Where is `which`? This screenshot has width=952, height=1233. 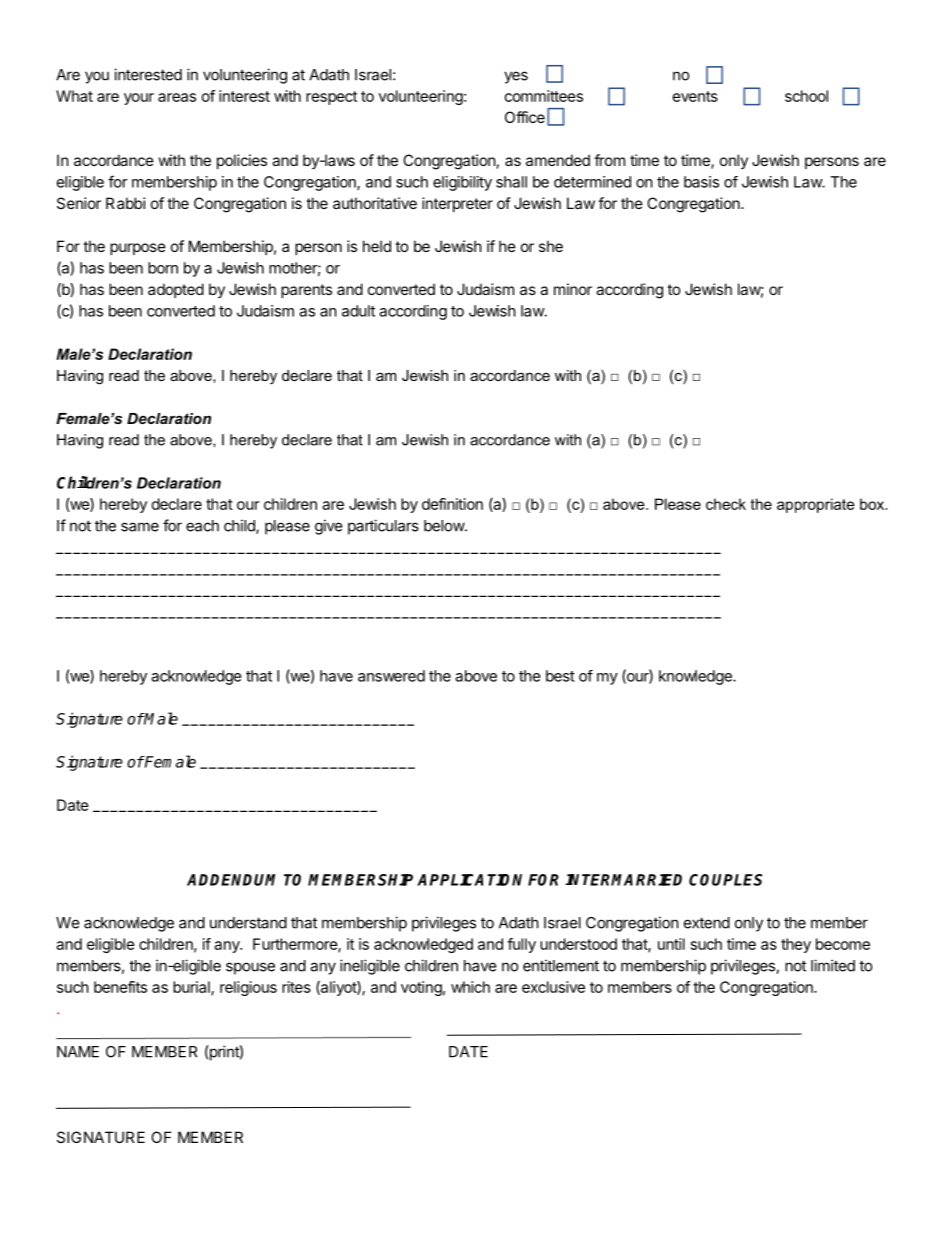 which is located at coordinates (470, 987).
